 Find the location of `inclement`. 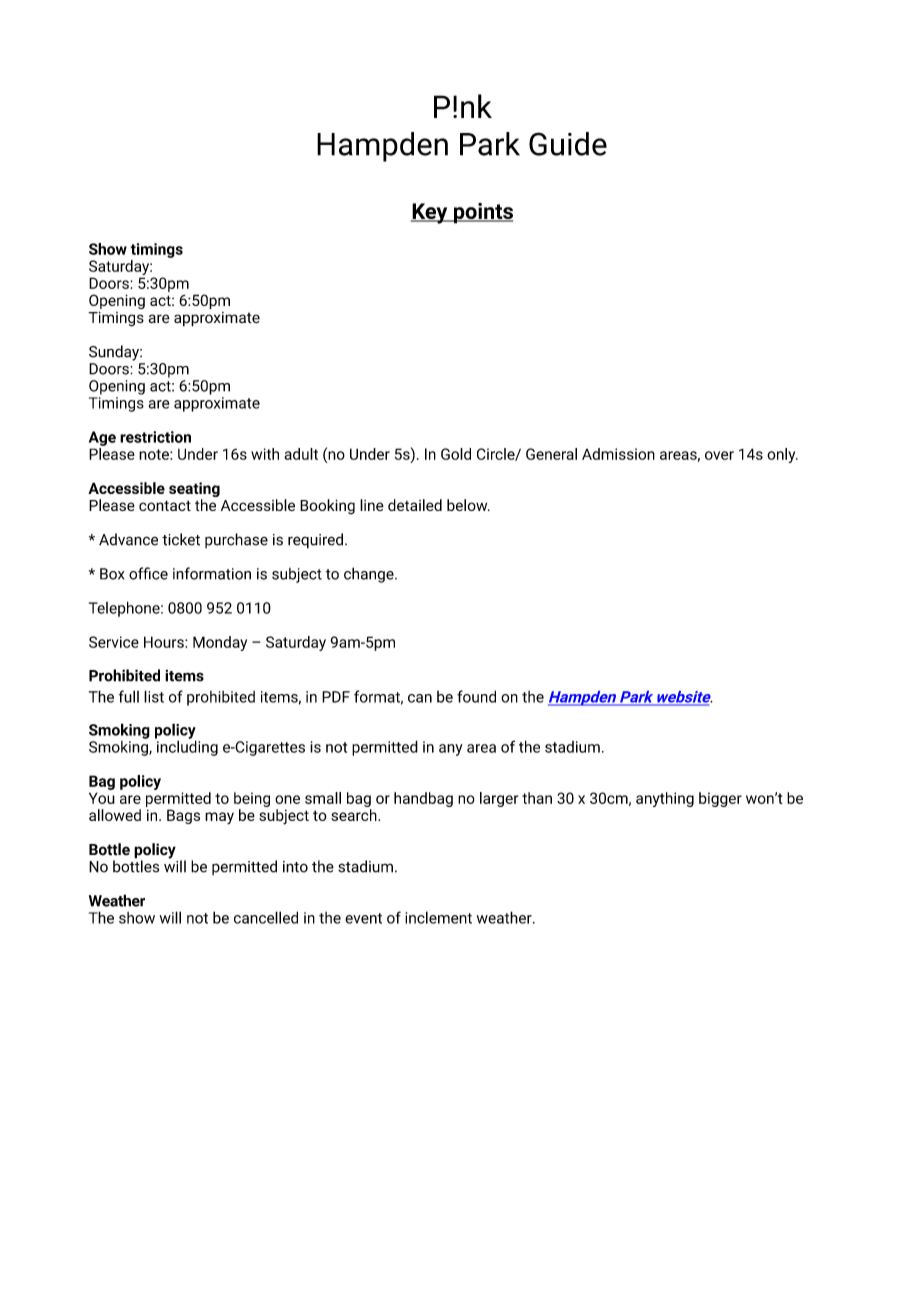

inclement is located at coordinates (438, 917).
